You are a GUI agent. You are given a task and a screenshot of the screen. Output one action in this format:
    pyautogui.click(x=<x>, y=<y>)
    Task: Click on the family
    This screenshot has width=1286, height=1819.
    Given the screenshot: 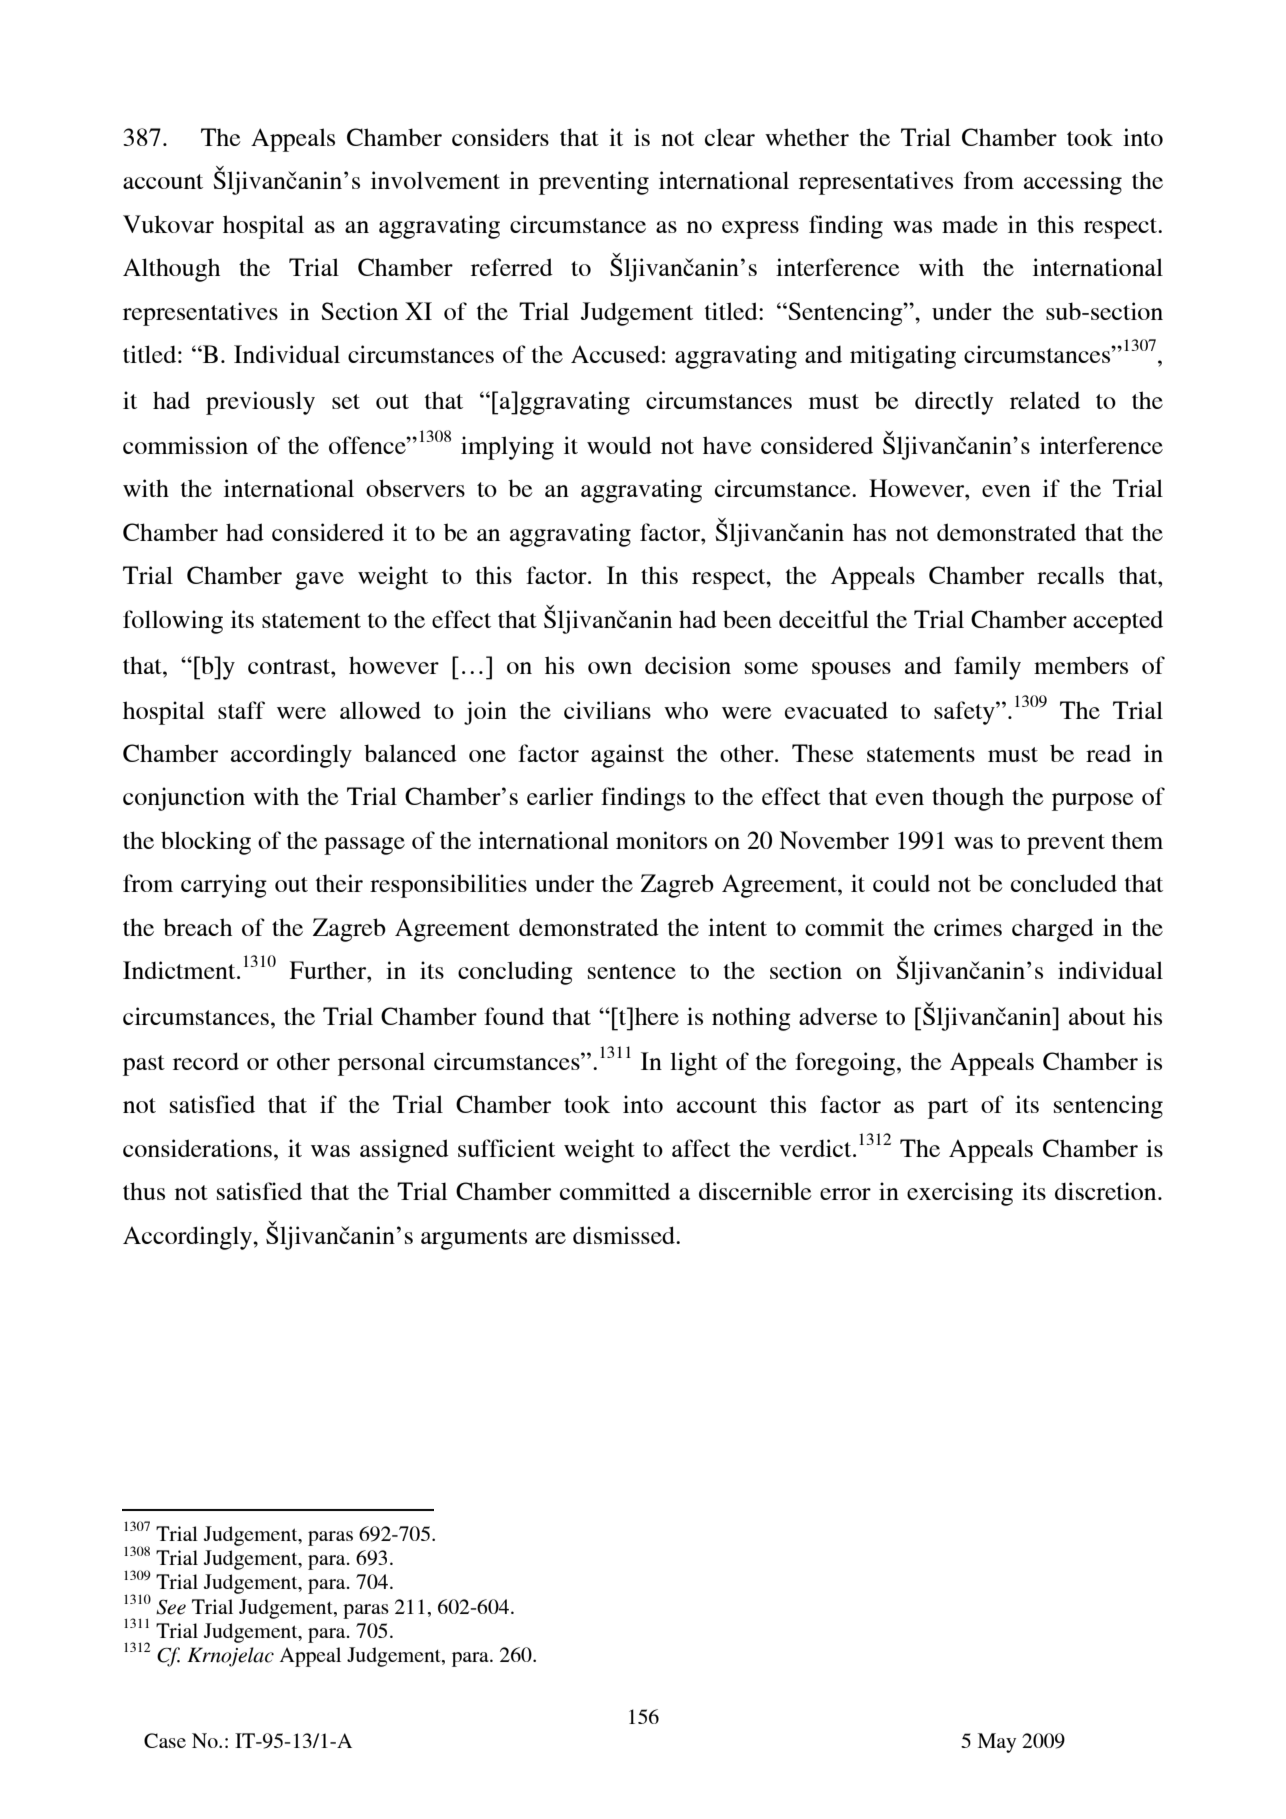 What is the action you would take?
    pyautogui.click(x=987, y=668)
